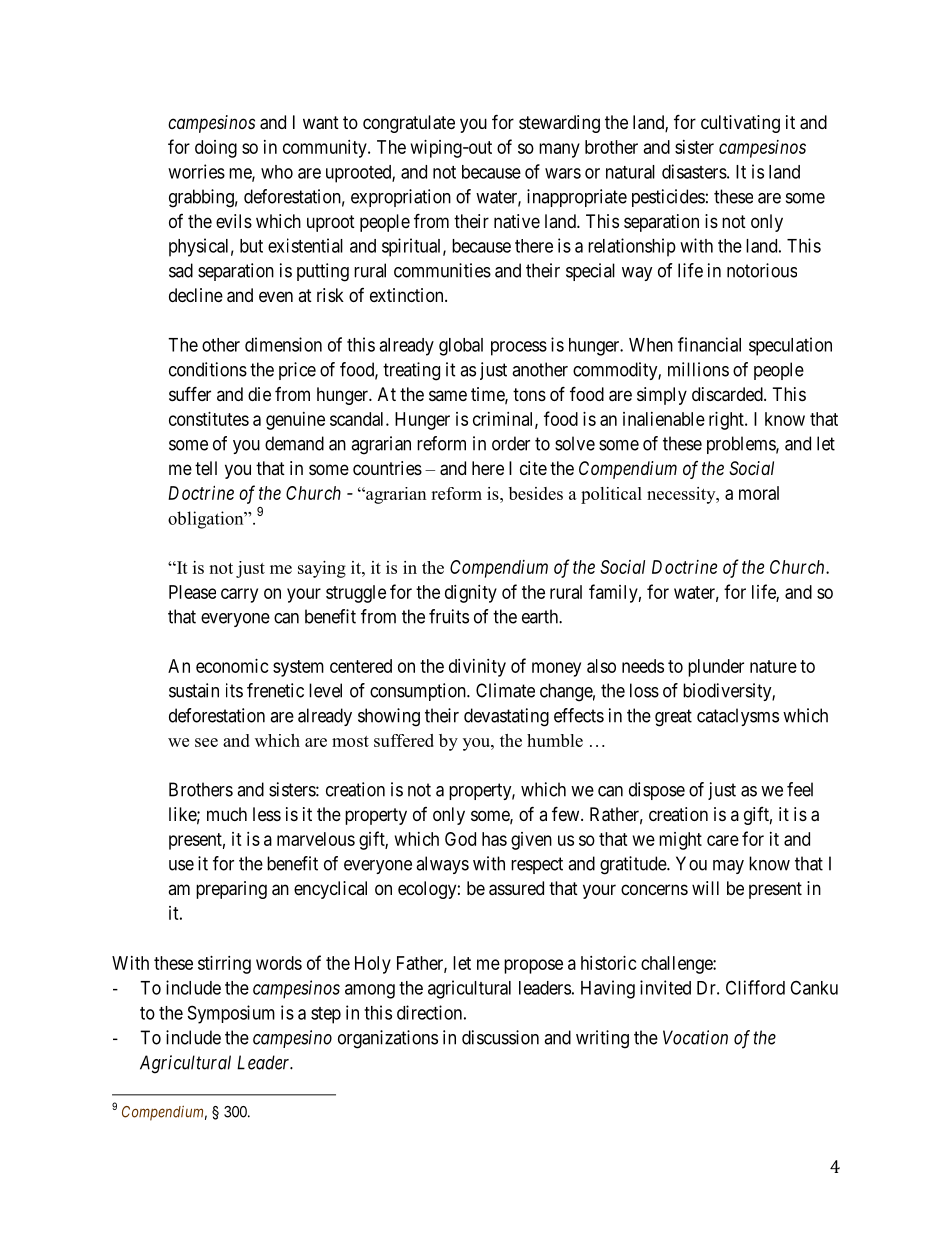 The height and width of the screenshot is (1233, 952). What do you see at coordinates (755, 987) in the screenshot?
I see `Clifford` at bounding box center [755, 987].
